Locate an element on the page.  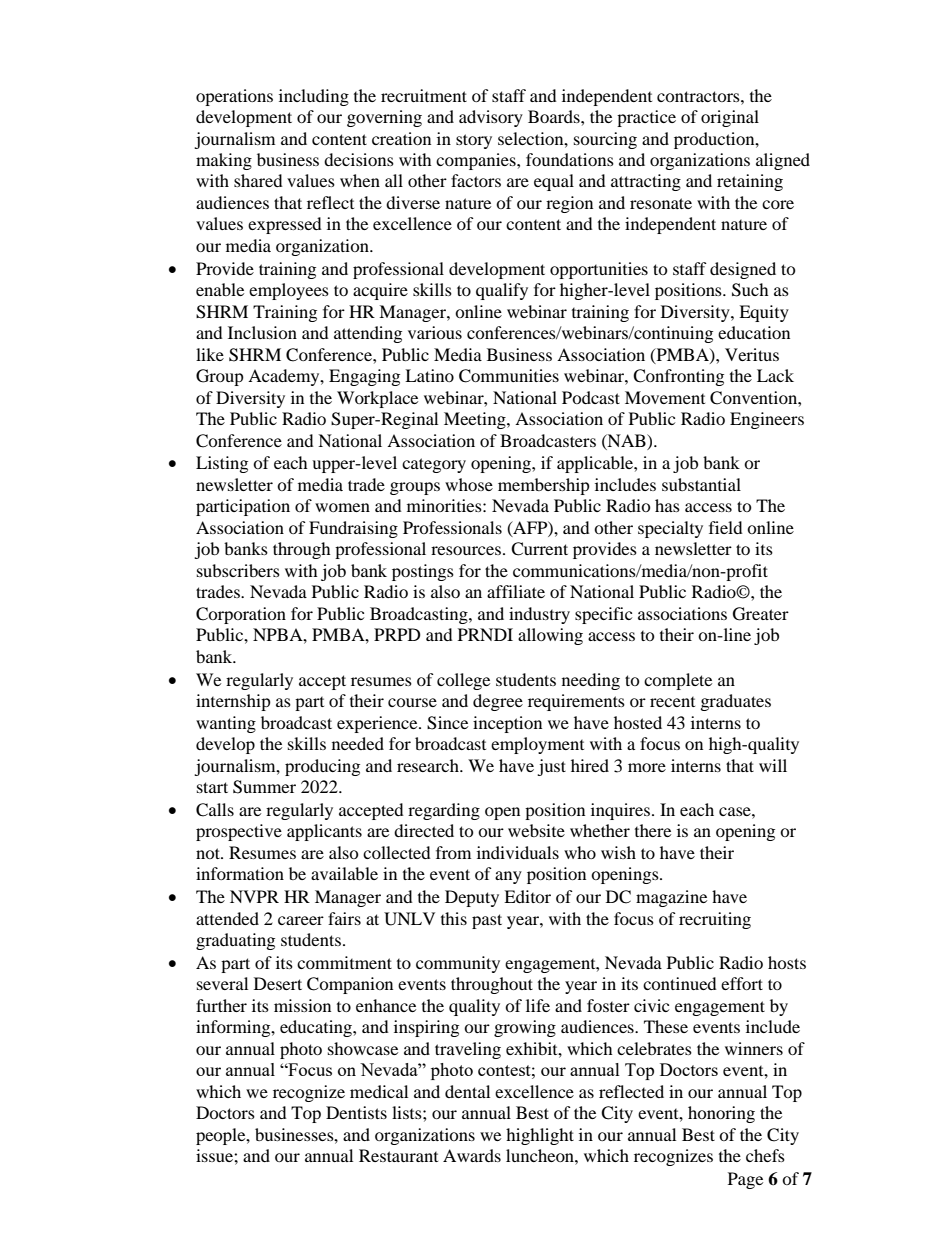
medical is located at coordinates (379, 1091).
